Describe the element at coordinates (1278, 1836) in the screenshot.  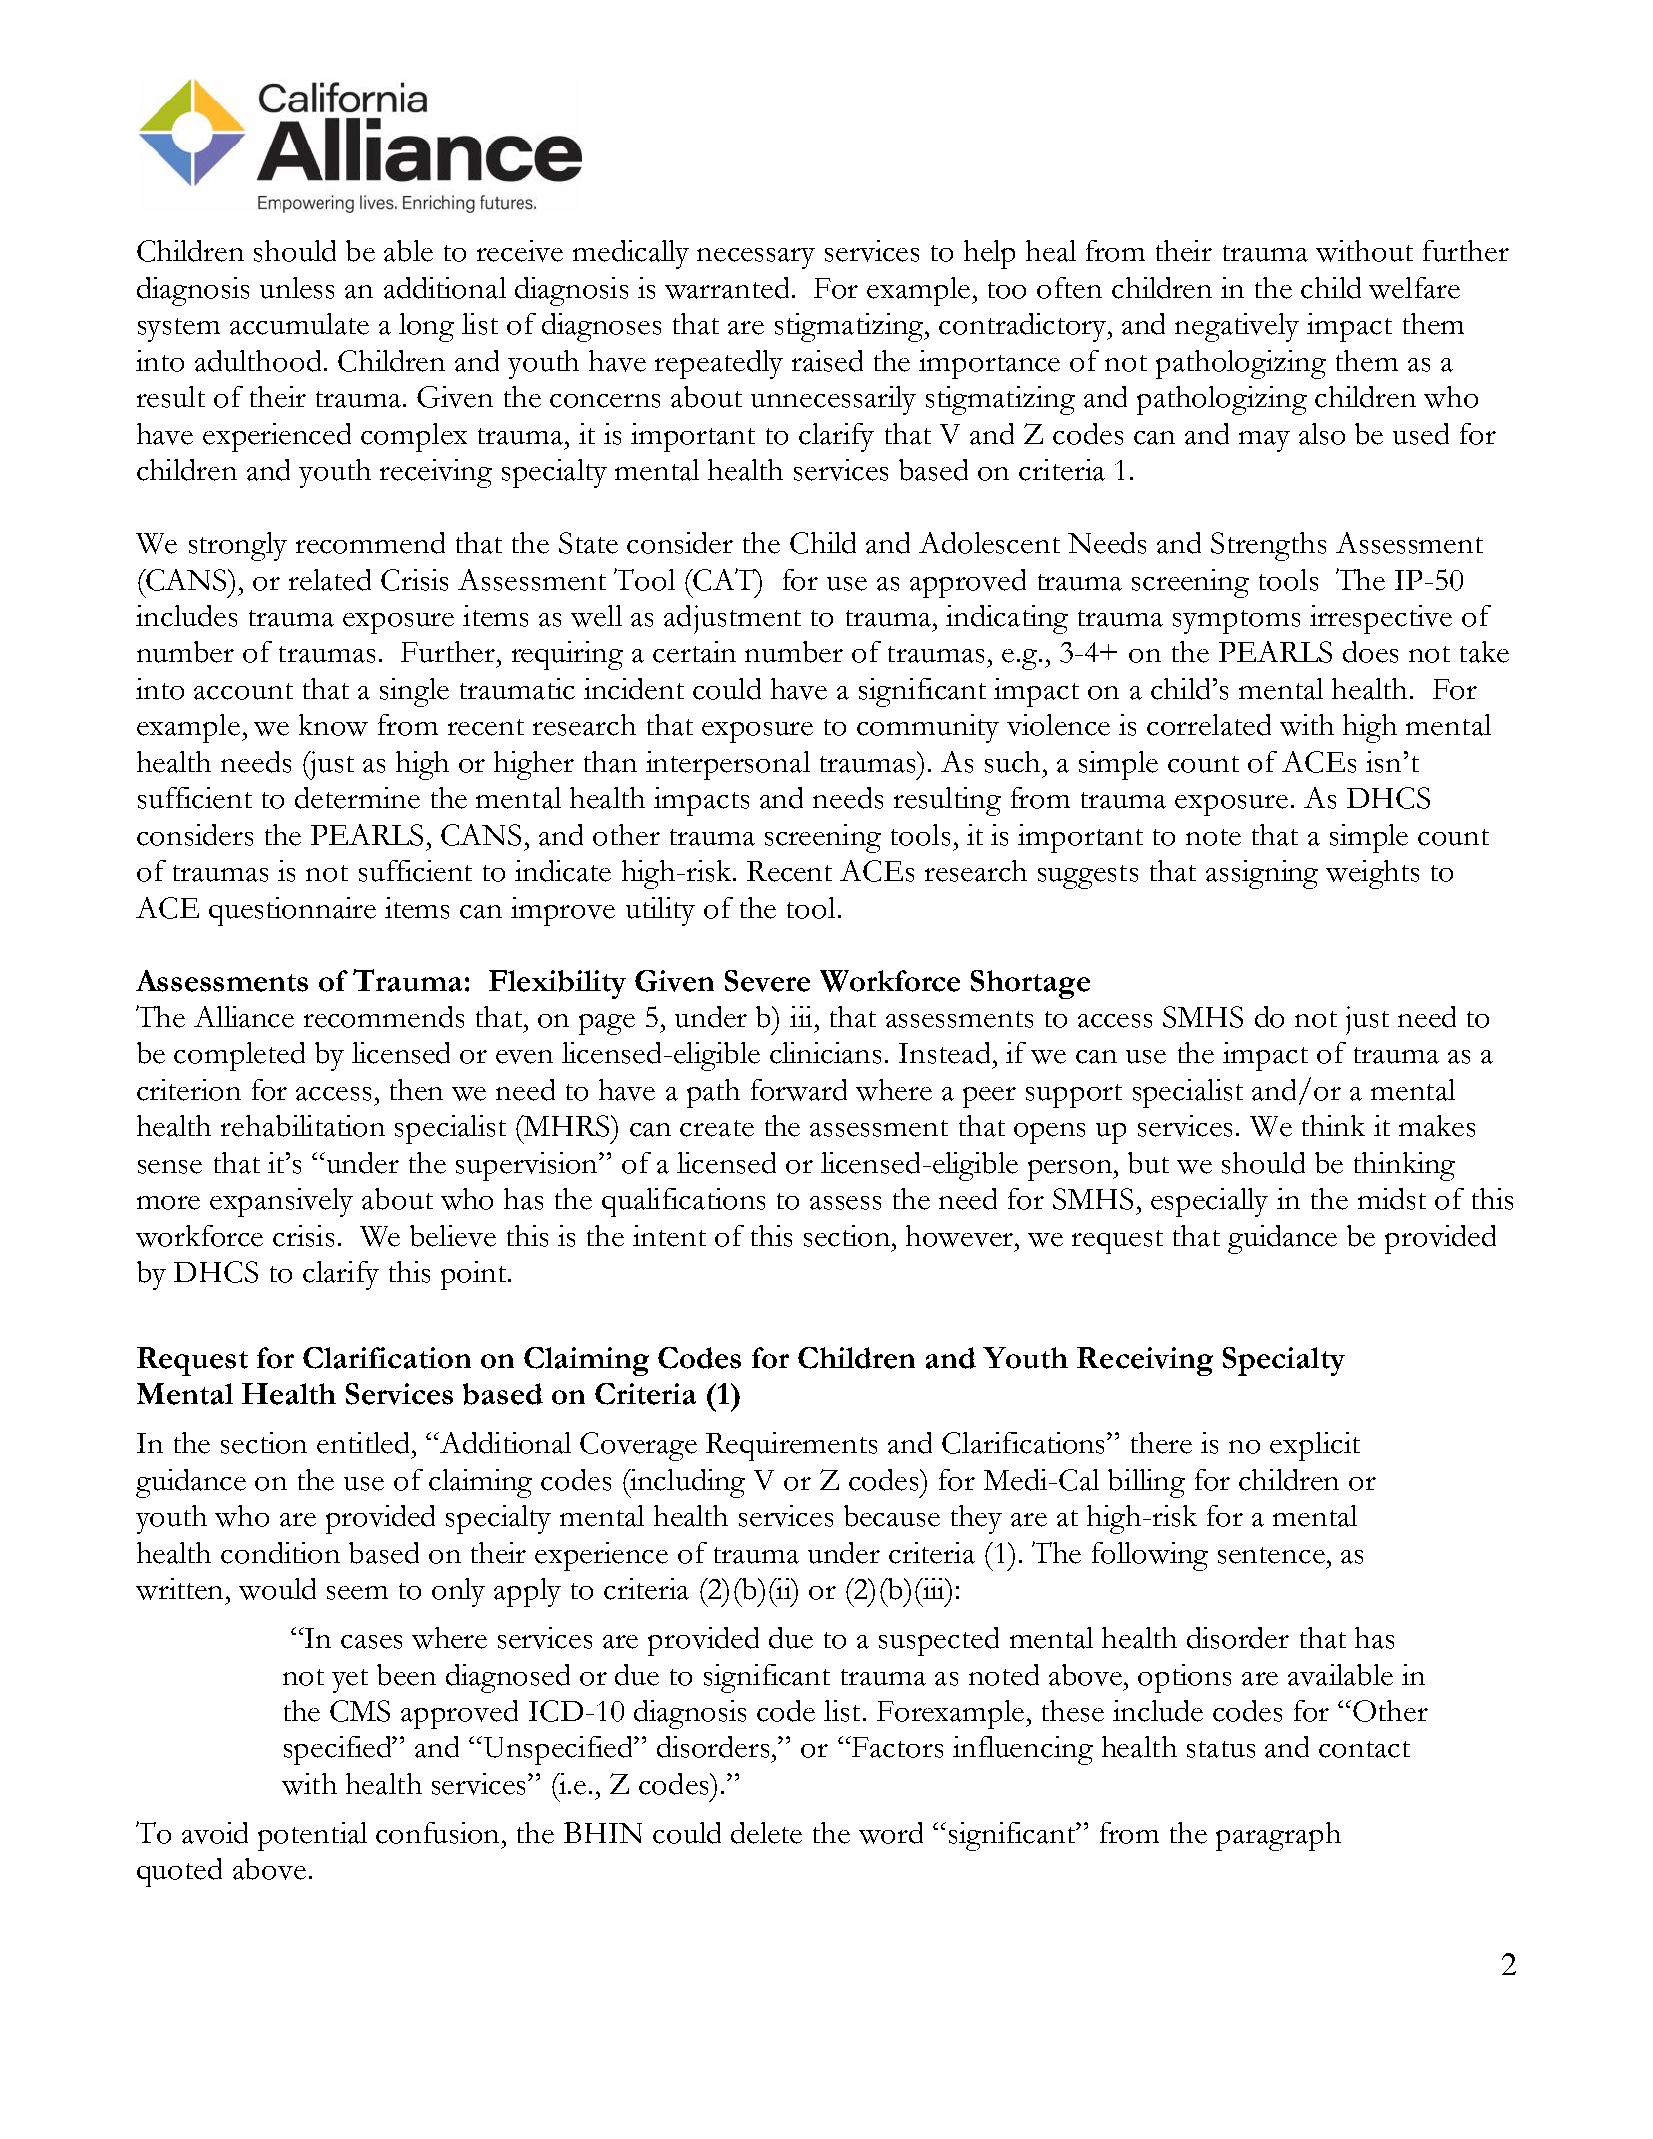
I see `paragraph` at that location.
